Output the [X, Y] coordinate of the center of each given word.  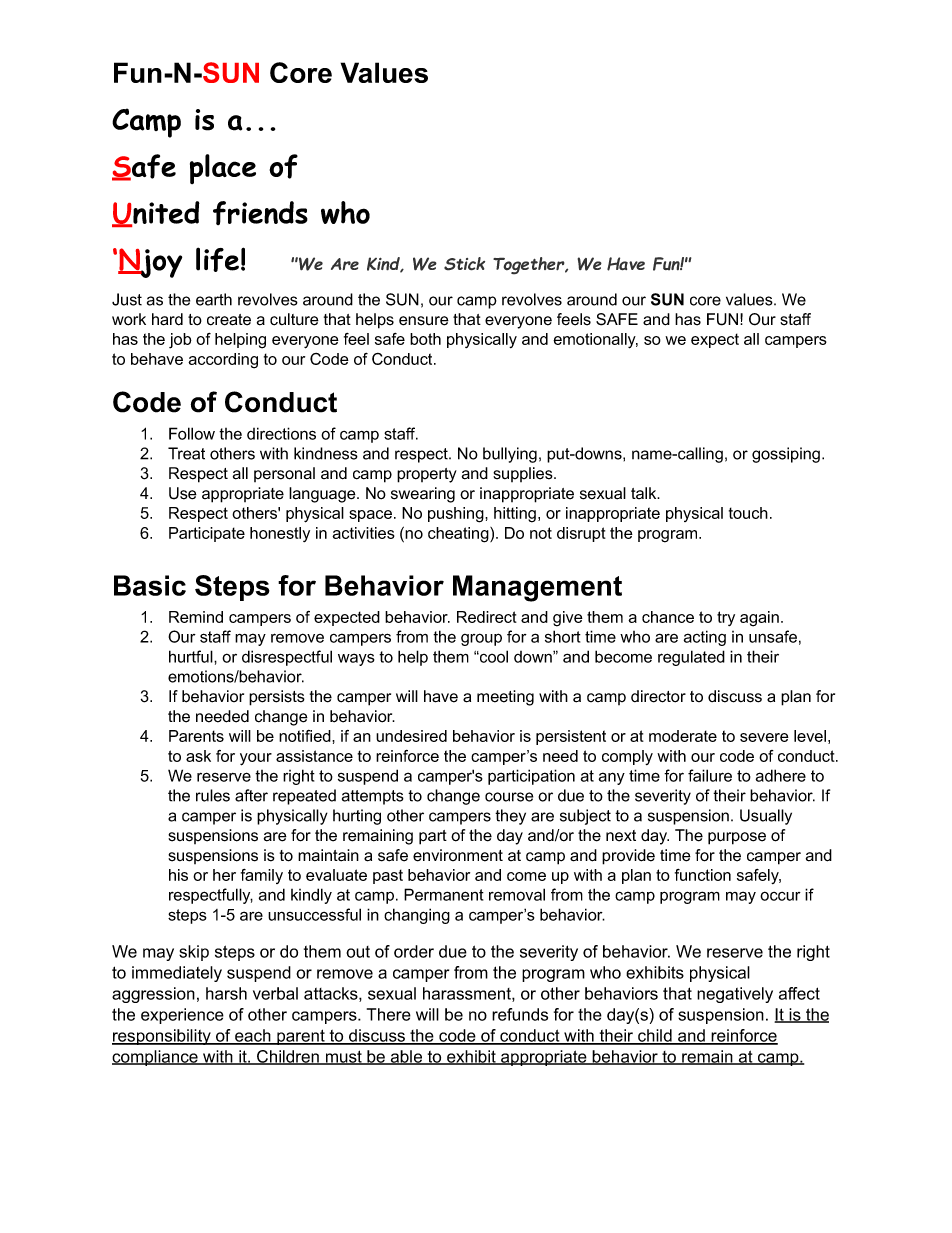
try [726, 618]
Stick [464, 264]
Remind [196, 617]
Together [530, 266]
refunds [520, 1014]
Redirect [487, 617]
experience [182, 1016]
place [223, 169]
